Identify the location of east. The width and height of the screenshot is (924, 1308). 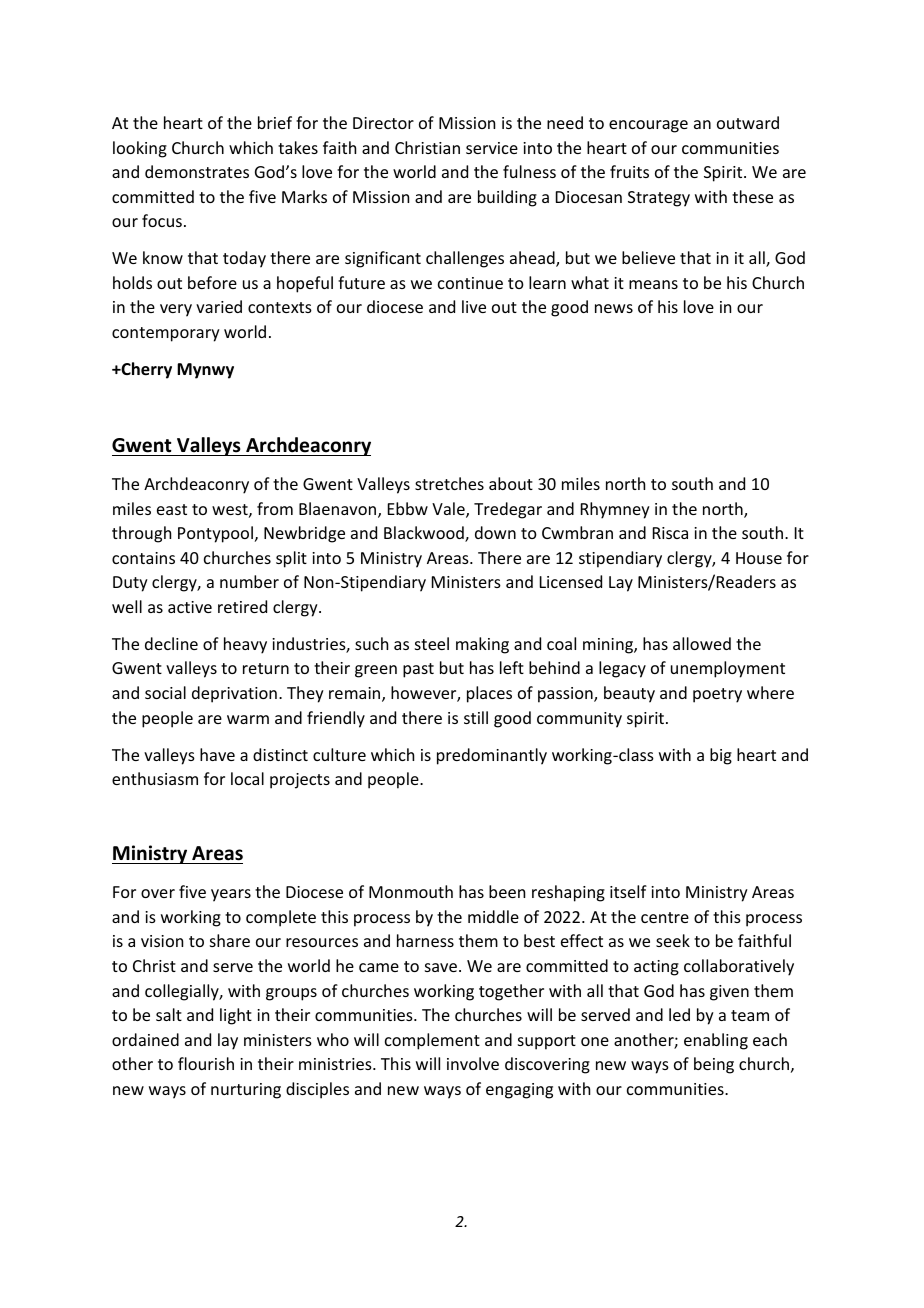
(172, 509).
